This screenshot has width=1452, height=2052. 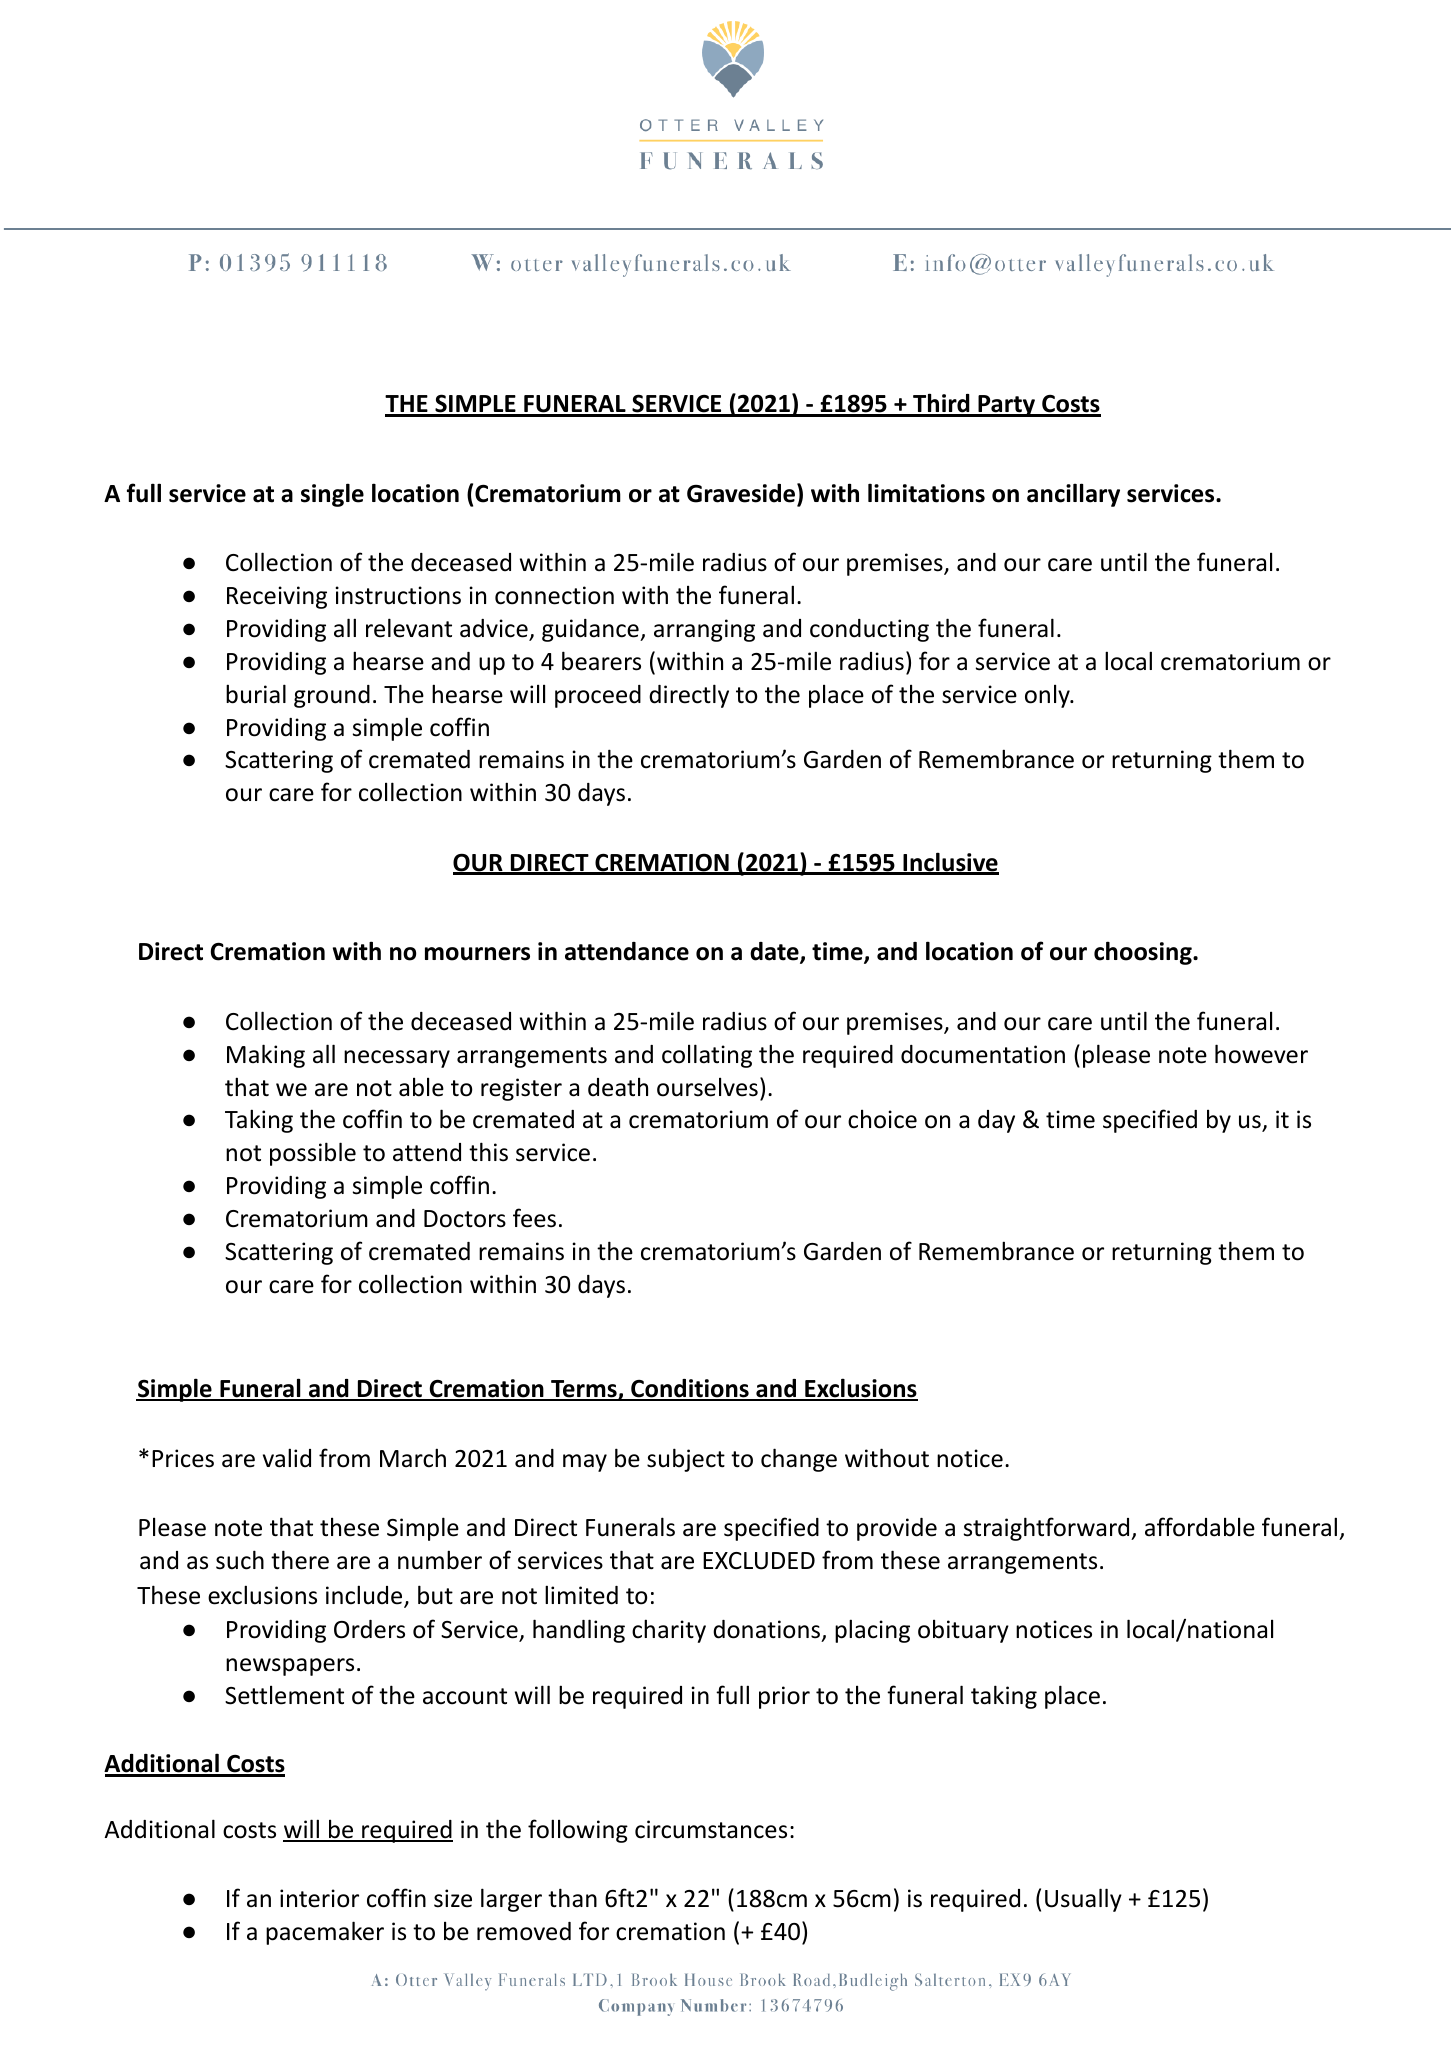 I want to click on possible, so click(x=313, y=1154).
